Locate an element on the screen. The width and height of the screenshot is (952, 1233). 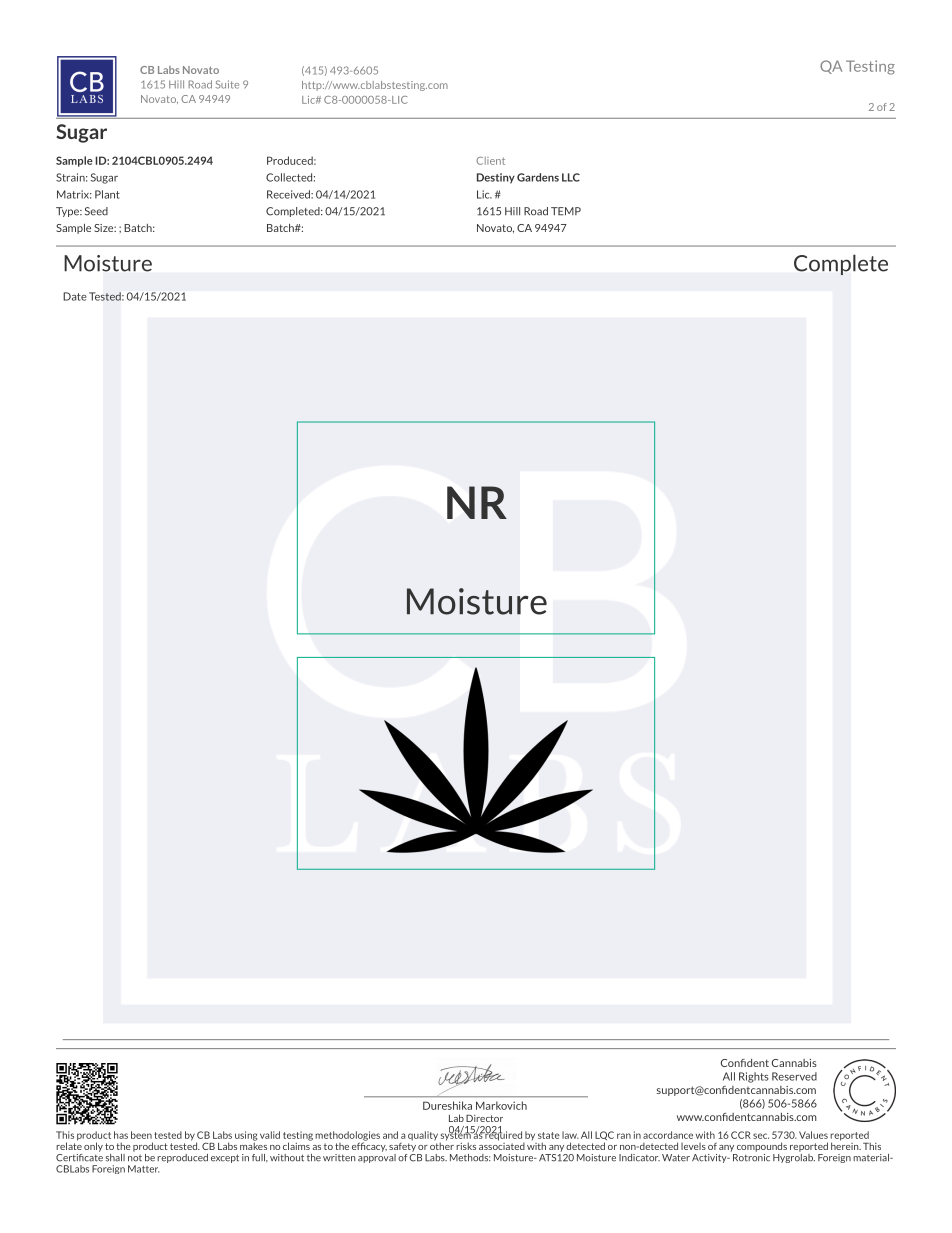
Date is located at coordinates (75, 296).
